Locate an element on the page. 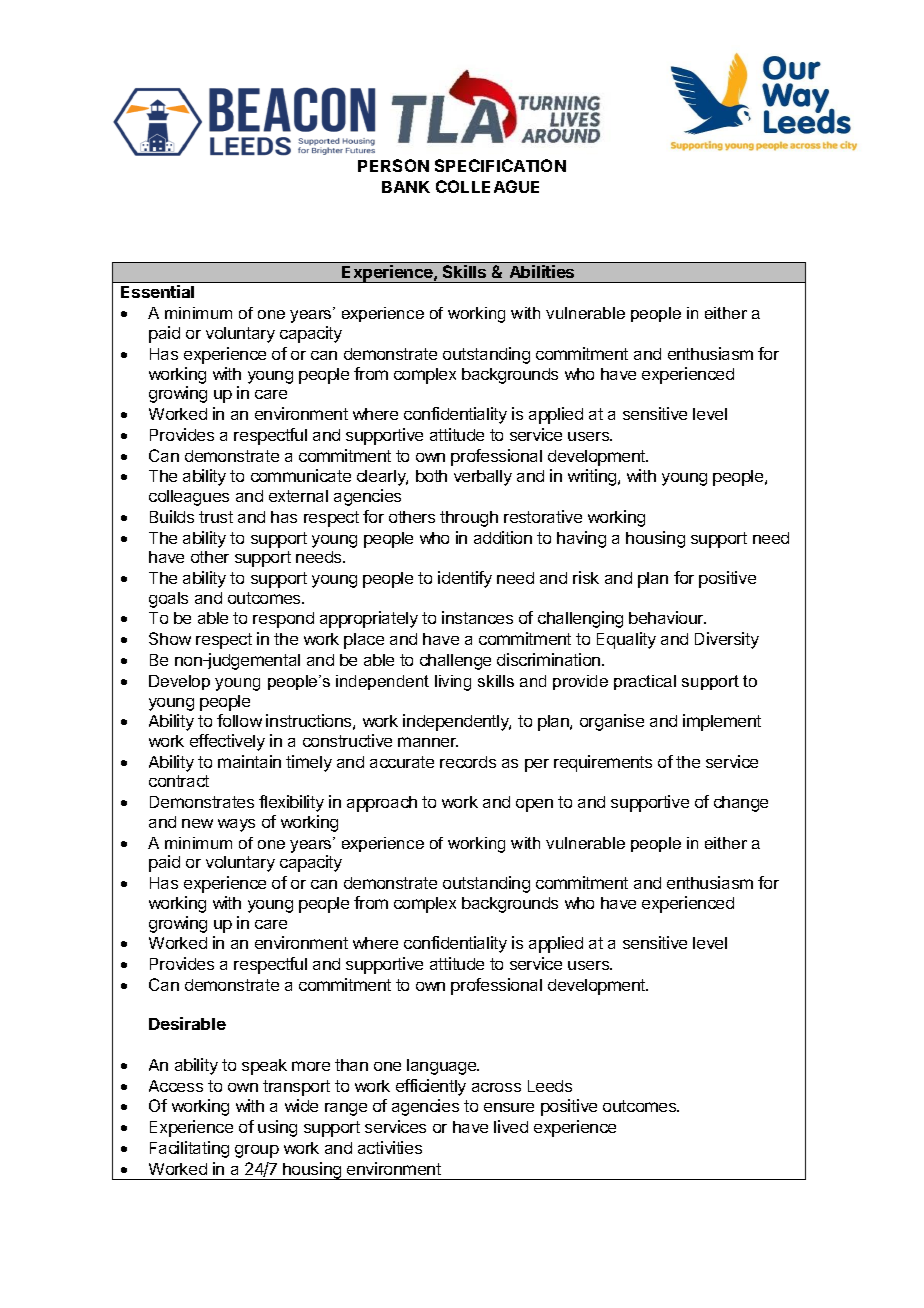  Leeds is located at coordinates (550, 1086).
